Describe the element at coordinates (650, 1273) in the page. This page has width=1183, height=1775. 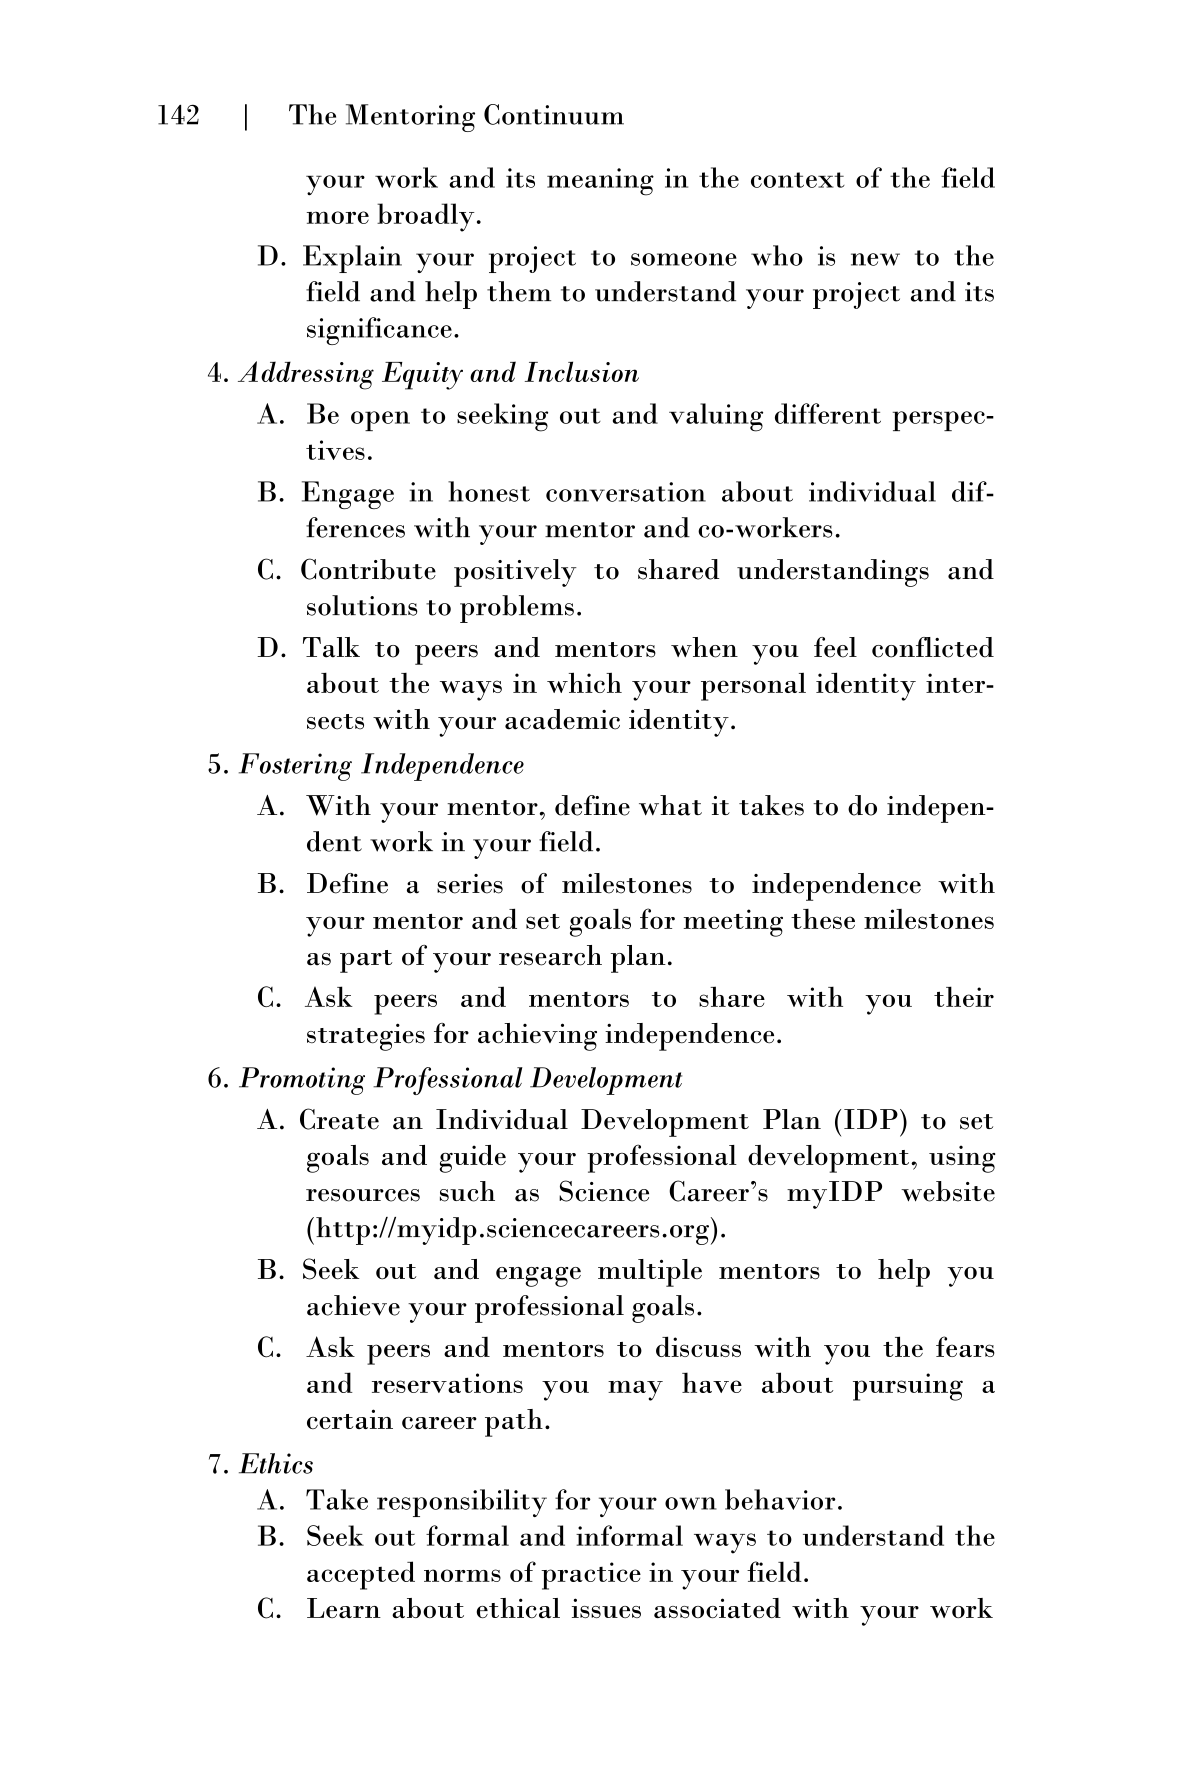
I see `multiple` at that location.
